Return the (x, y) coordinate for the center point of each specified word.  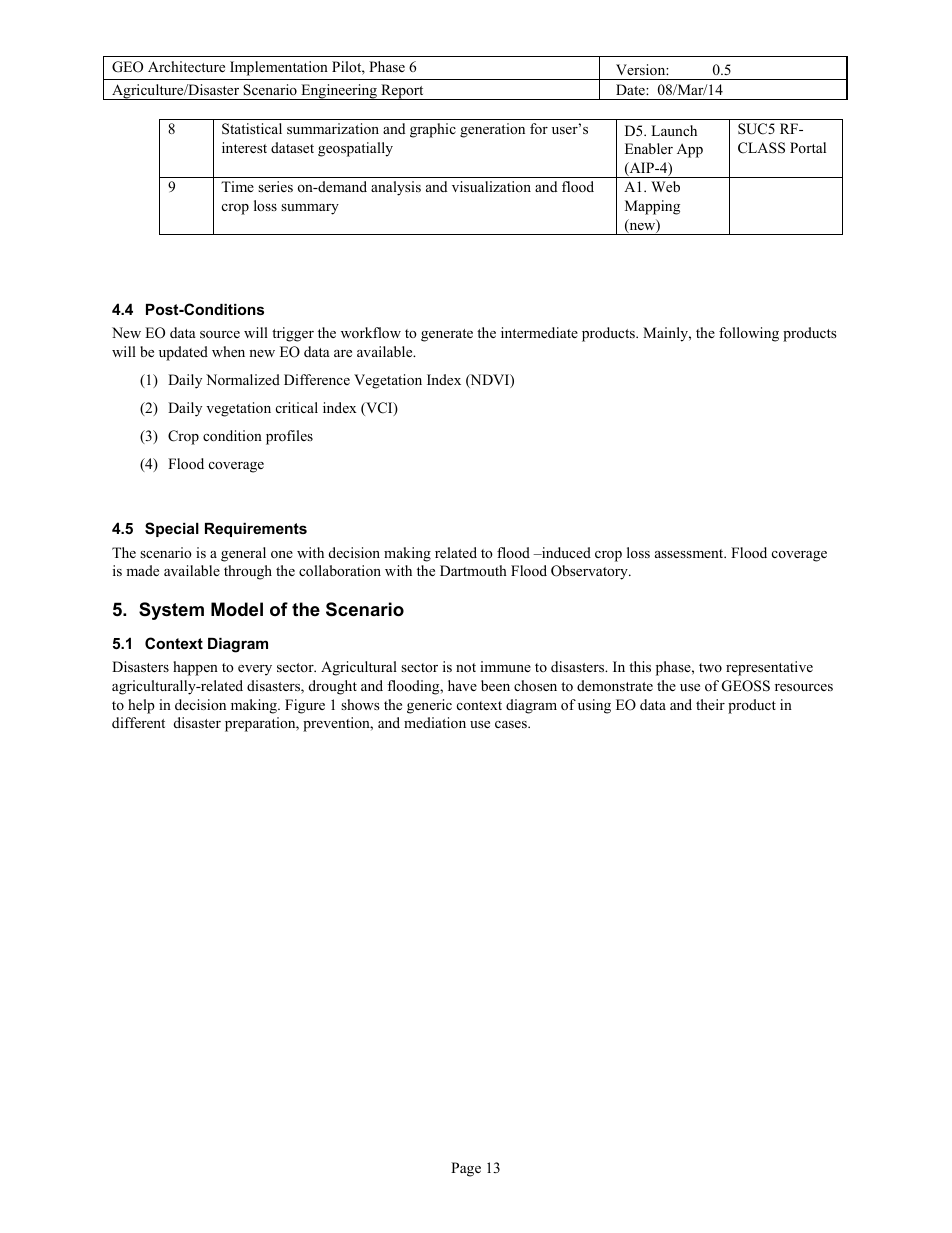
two (710, 667)
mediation (435, 722)
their (710, 704)
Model (237, 609)
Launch (674, 130)
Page (466, 1169)
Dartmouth (473, 570)
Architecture (186, 66)
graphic (433, 130)
